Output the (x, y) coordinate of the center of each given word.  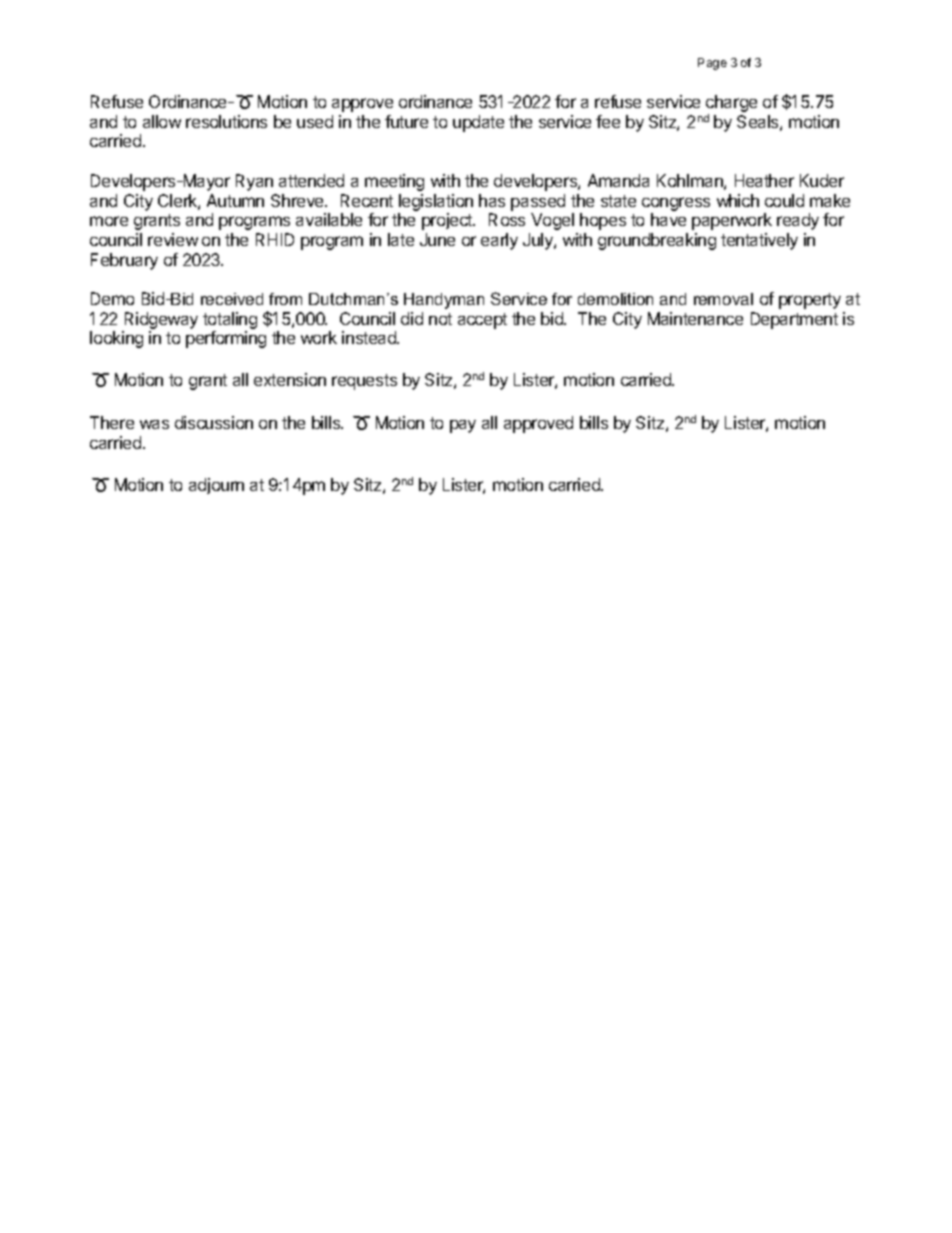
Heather (764, 180)
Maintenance (695, 318)
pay (463, 426)
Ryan (254, 182)
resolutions (226, 121)
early (499, 241)
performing (226, 339)
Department (794, 320)
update (478, 123)
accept (482, 321)
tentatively (759, 241)
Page (712, 64)
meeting (394, 182)
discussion (214, 422)
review (173, 239)
